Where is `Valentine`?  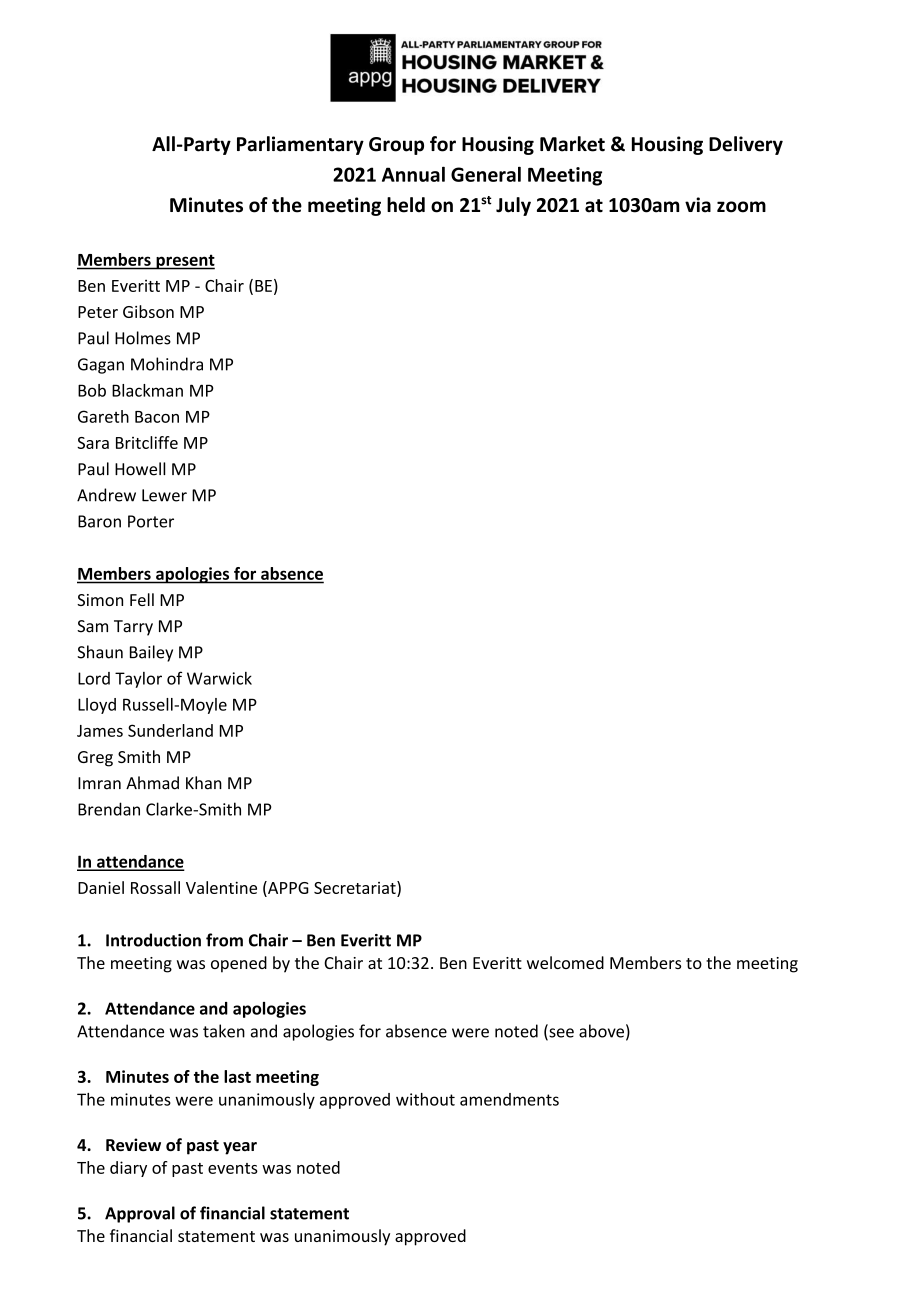
Valentine is located at coordinates (221, 887).
